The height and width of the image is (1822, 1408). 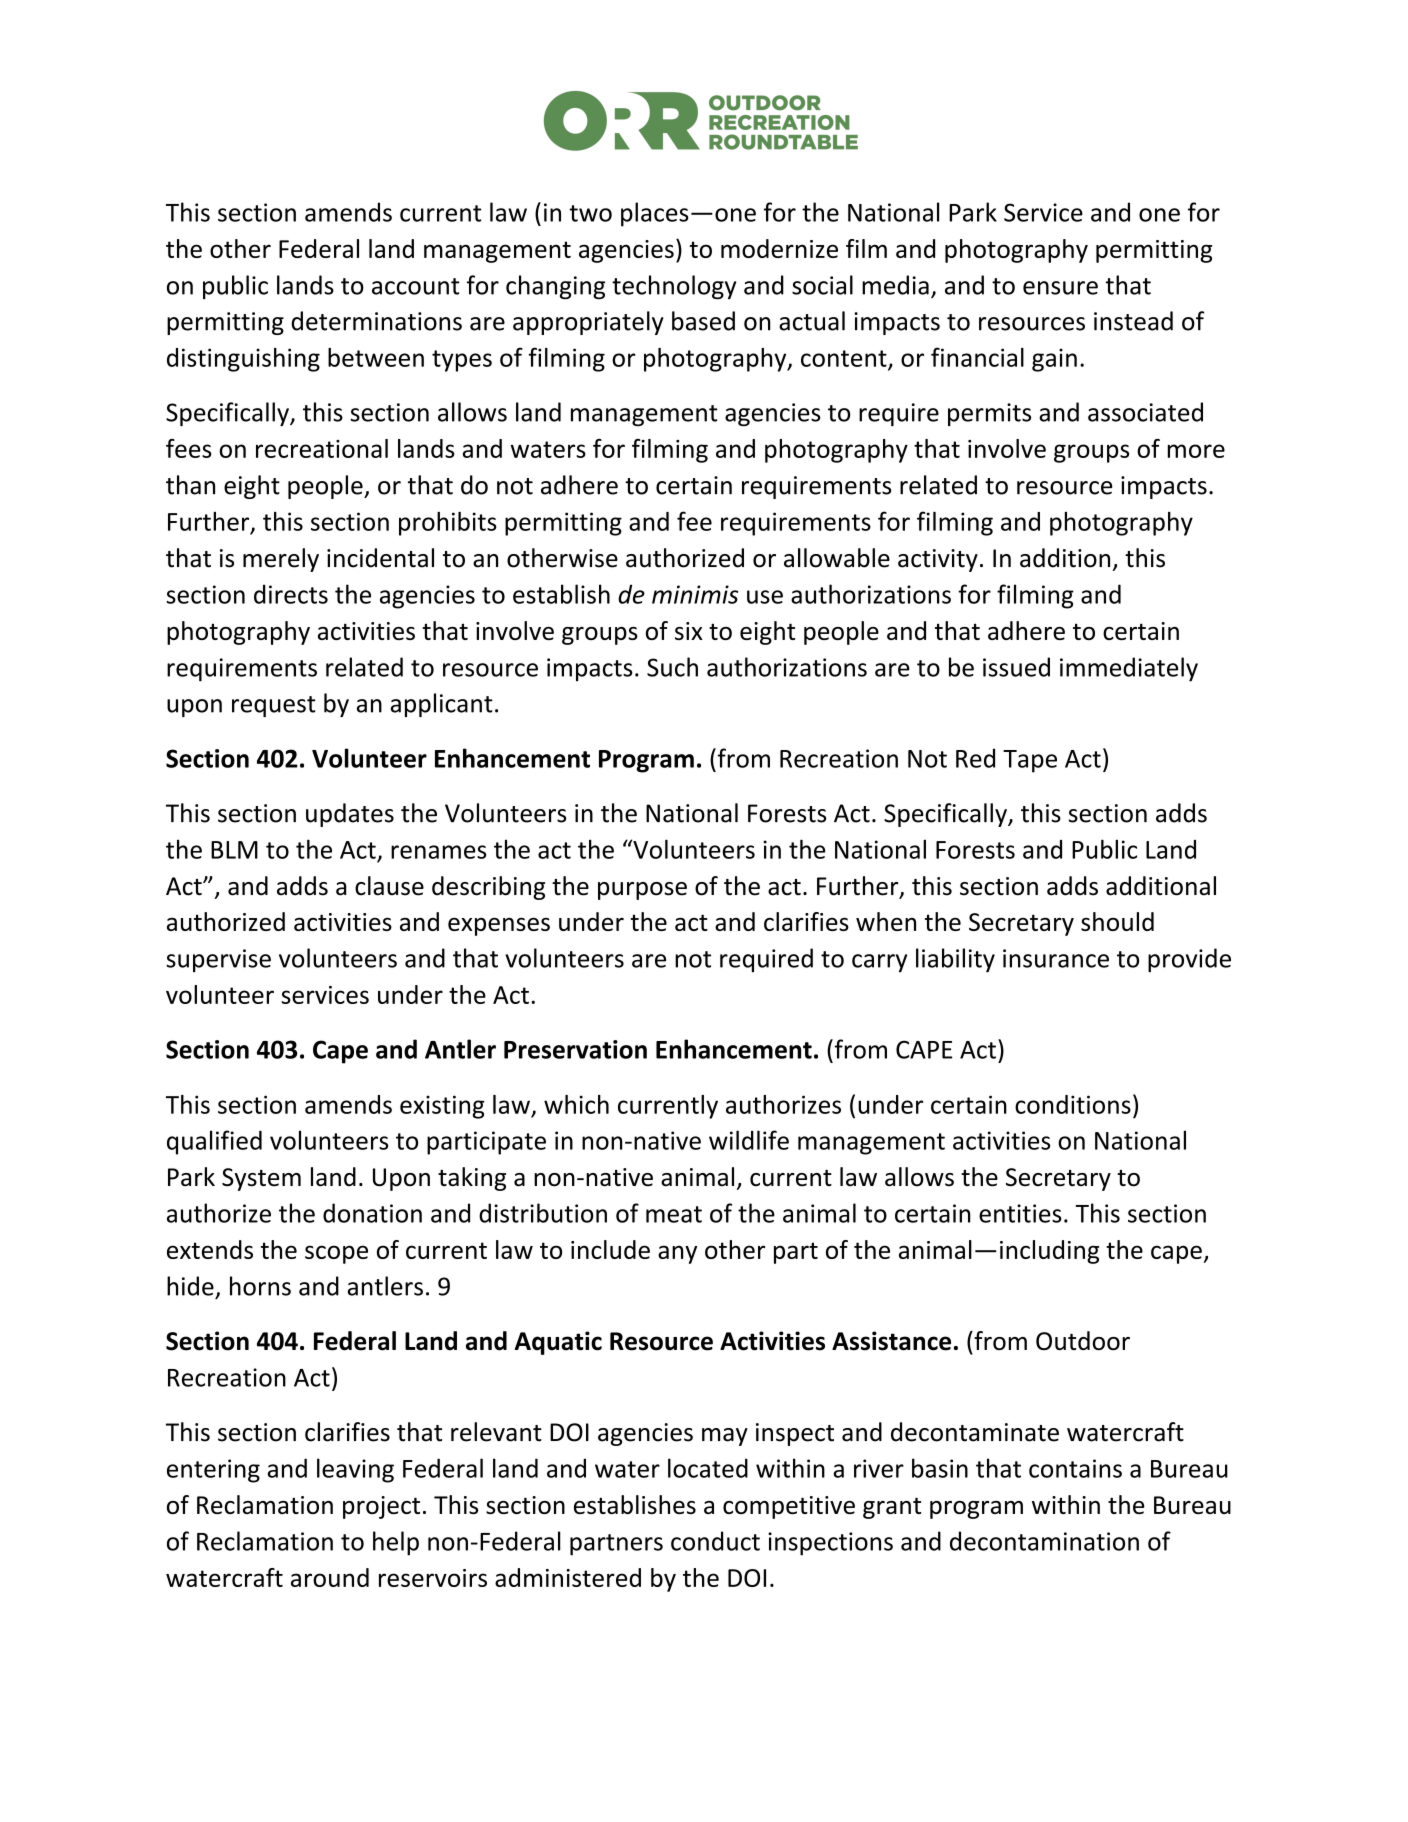 What do you see at coordinates (1117, 921) in the image?
I see `should` at bounding box center [1117, 921].
